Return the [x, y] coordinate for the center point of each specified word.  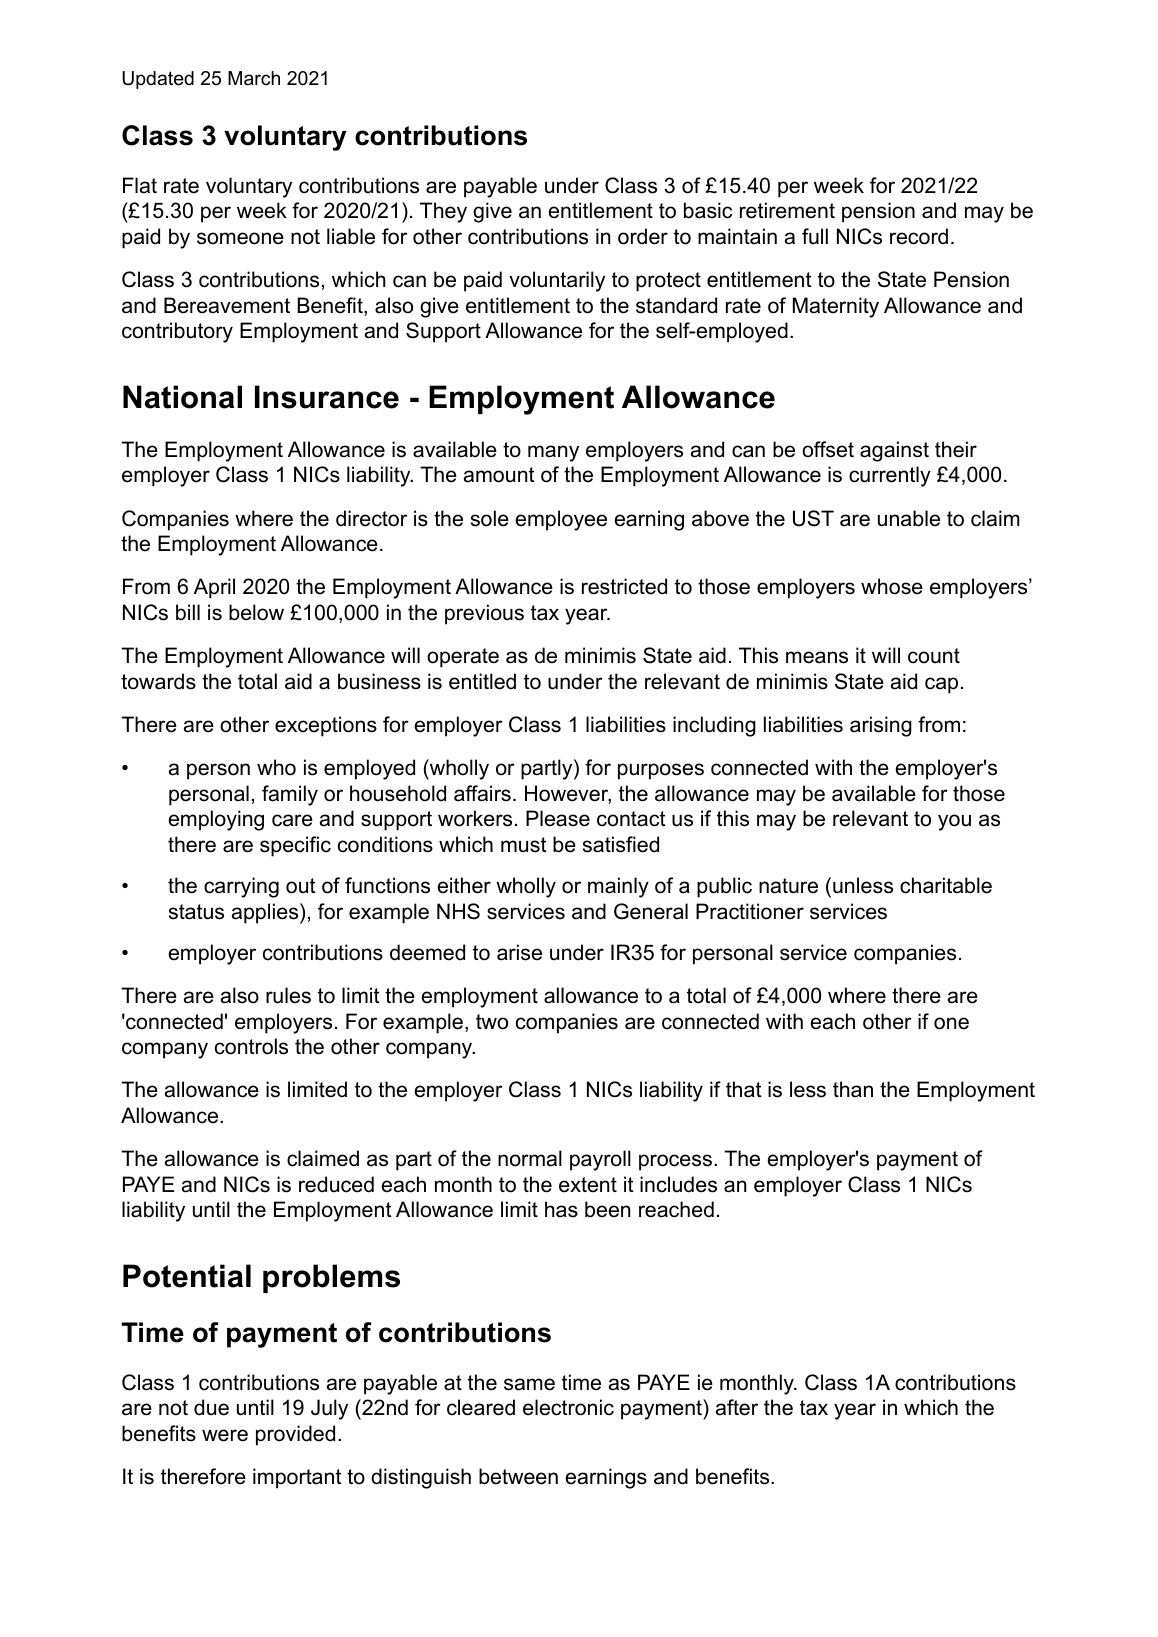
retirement [787, 210]
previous [484, 614]
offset [828, 449]
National [182, 397]
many [553, 453]
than [853, 1089]
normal [530, 1158]
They [443, 212]
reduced [336, 1184]
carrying [241, 887]
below [256, 612]
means [817, 657]
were [225, 1435]
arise [519, 952]
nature [788, 886]
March [254, 78]
